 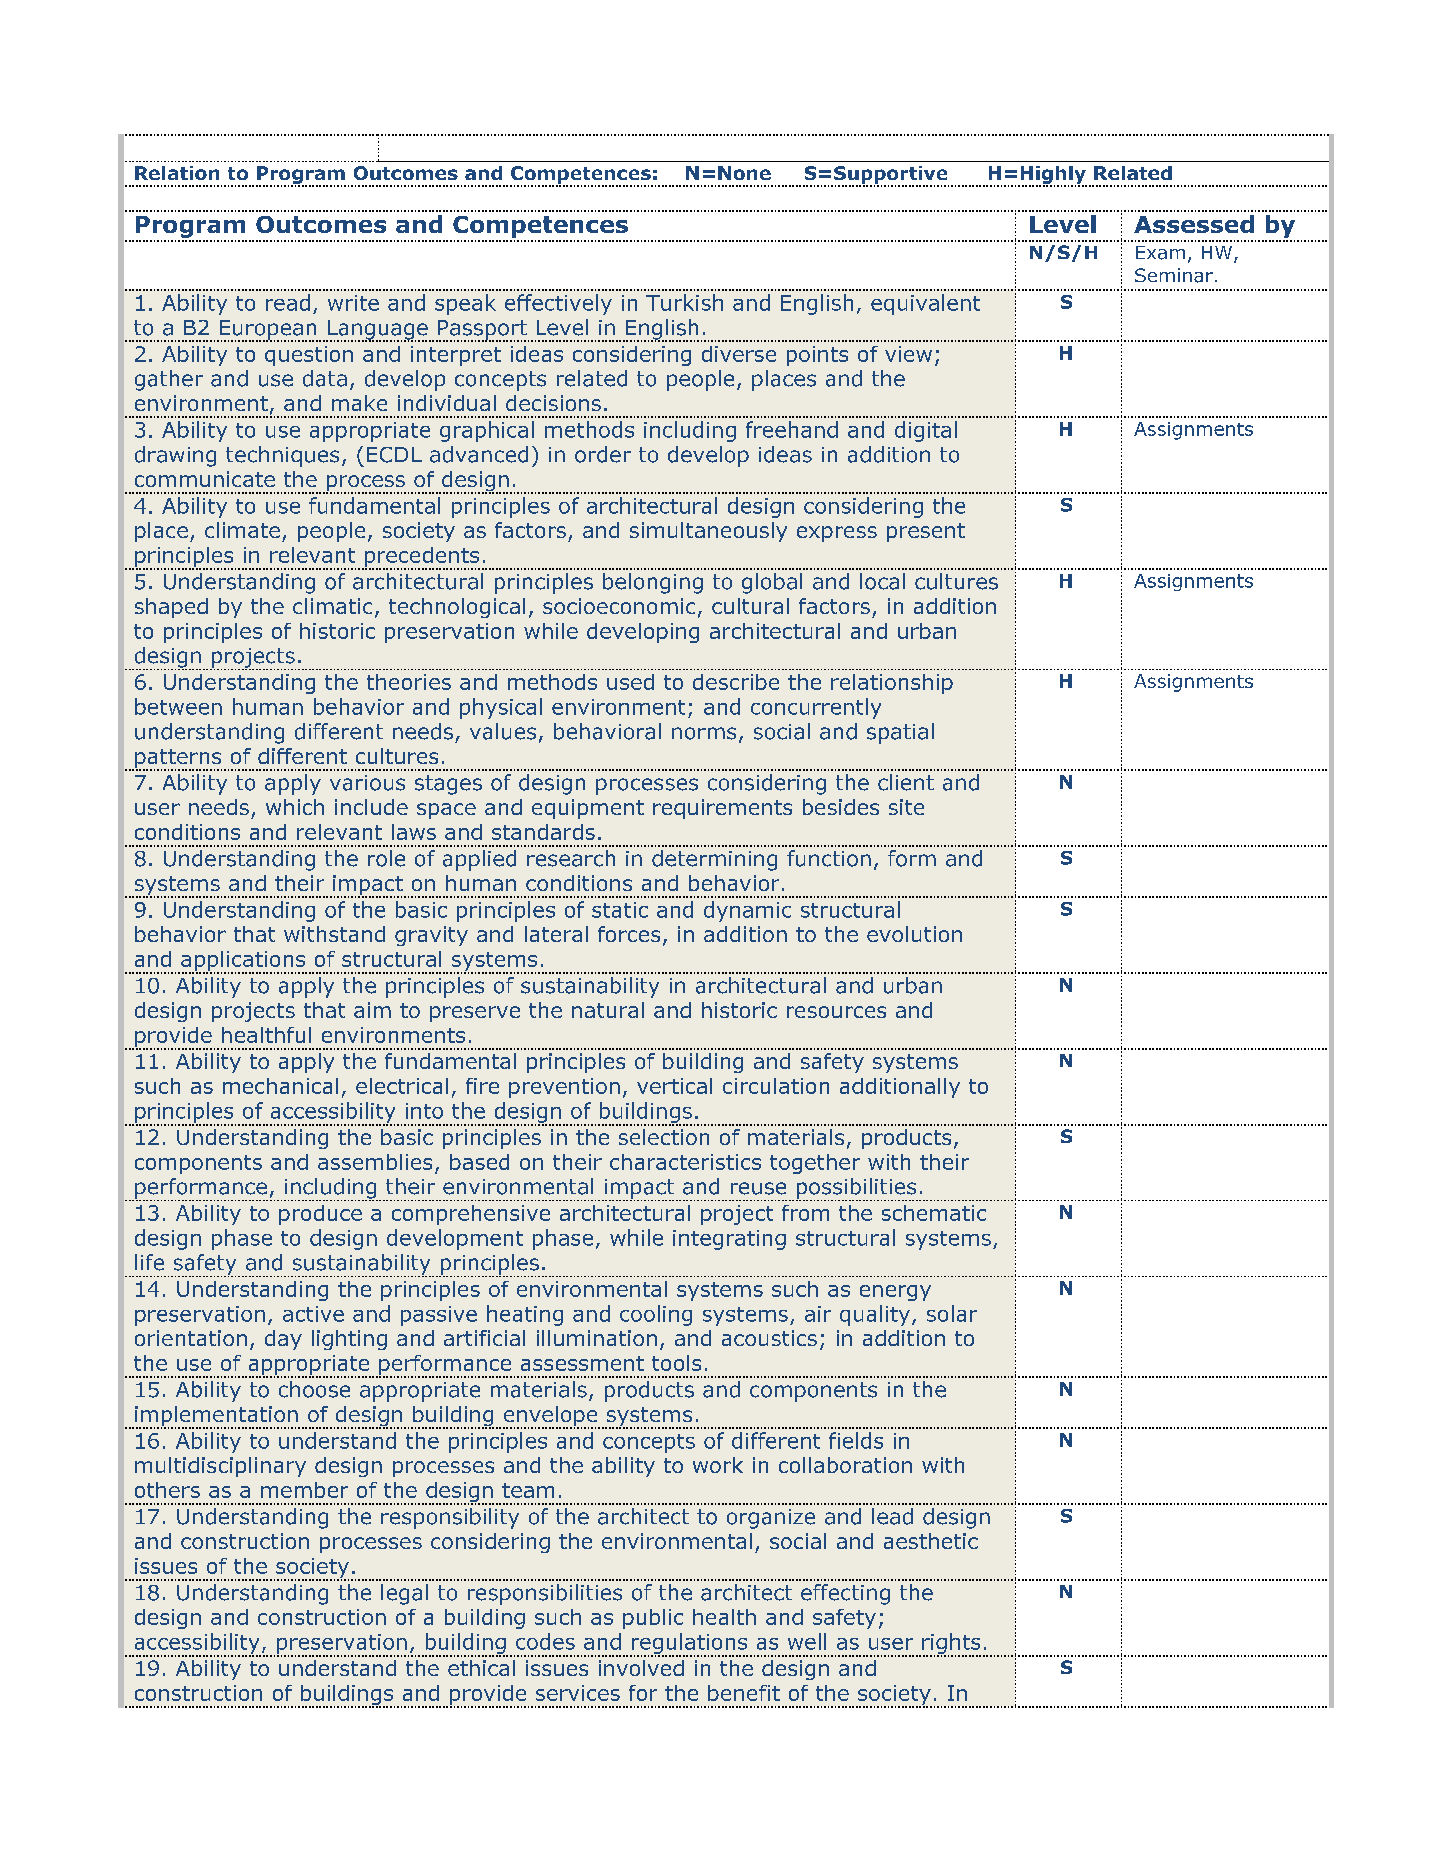 What do you see at coordinates (243, 962) in the screenshot?
I see `applications` at bounding box center [243, 962].
